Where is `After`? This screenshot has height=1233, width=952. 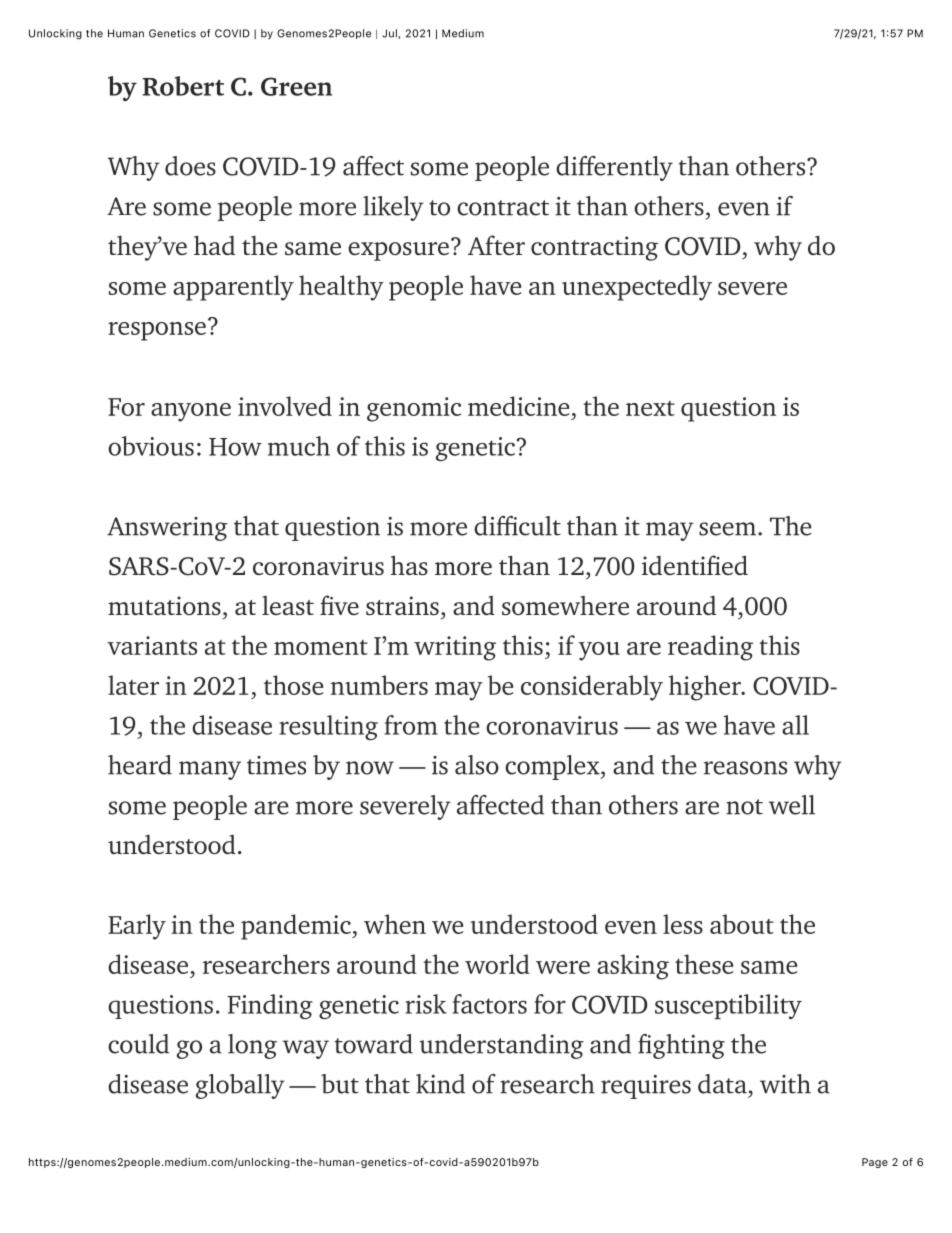 After is located at coordinates (496, 245).
